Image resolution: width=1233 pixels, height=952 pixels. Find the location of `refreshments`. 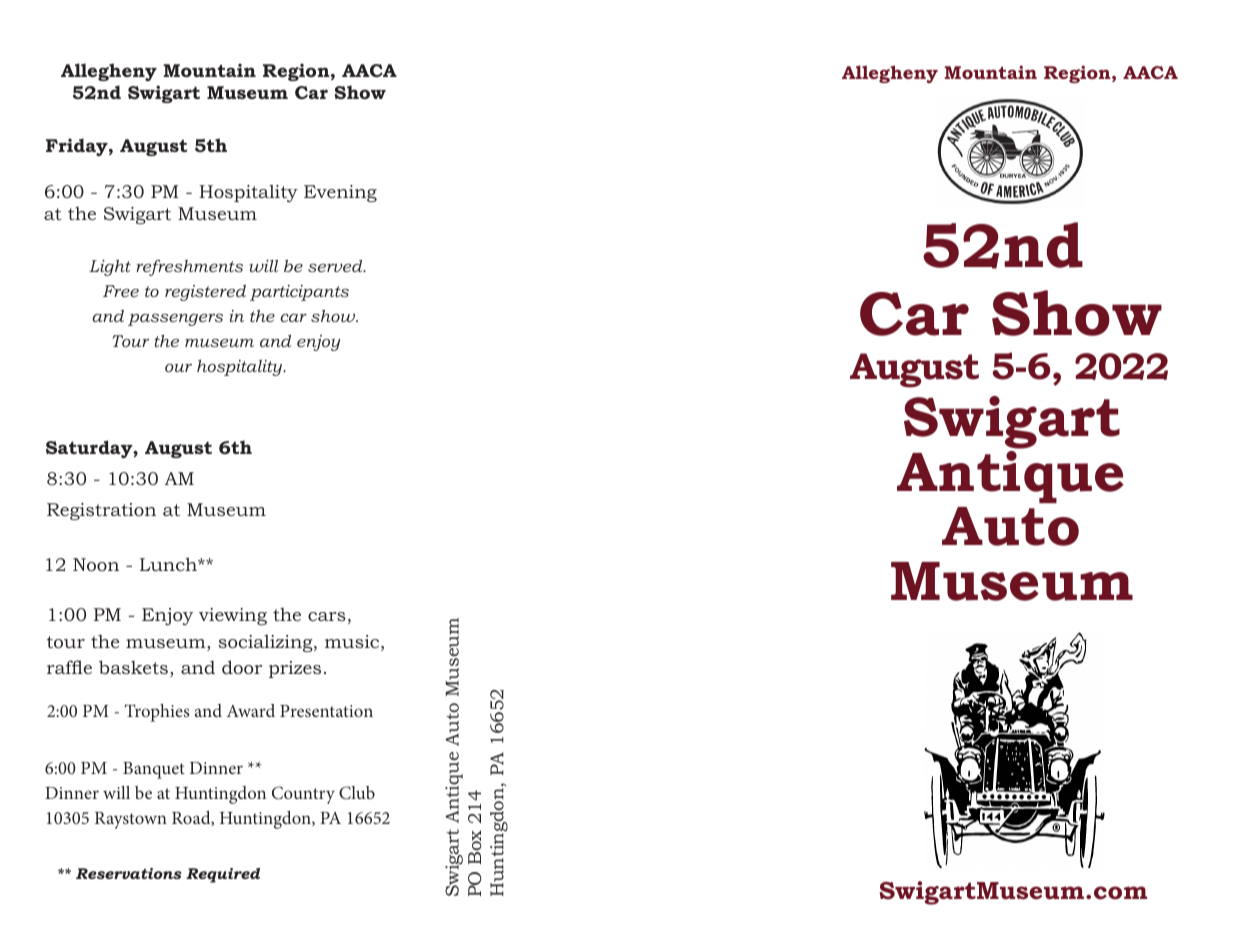

refreshments is located at coordinates (189, 268).
